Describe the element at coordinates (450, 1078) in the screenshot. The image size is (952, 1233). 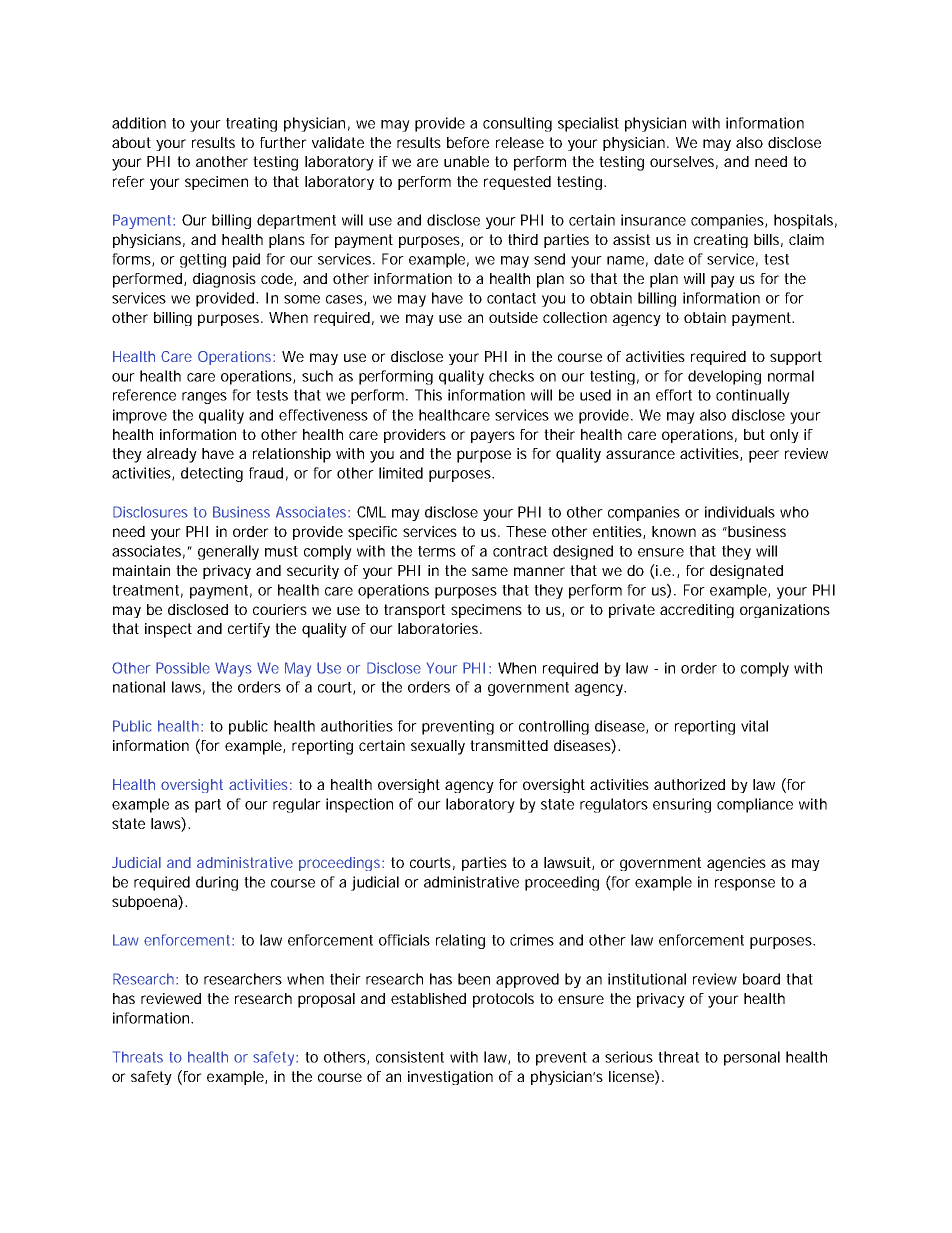
I see `investigation` at that location.
